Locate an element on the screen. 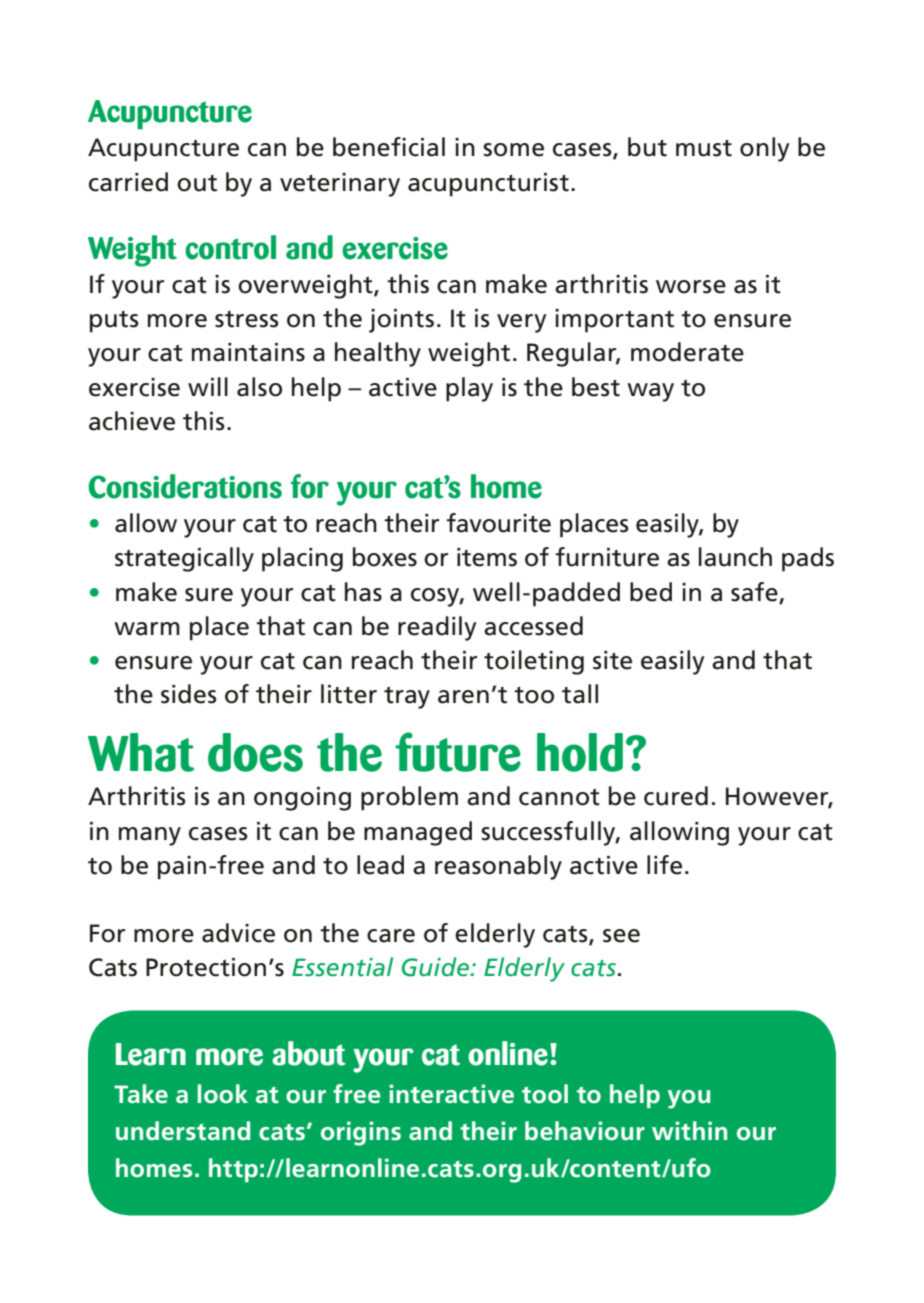 The width and height of the screenshot is (924, 1303). look is located at coordinates (222, 1094).
